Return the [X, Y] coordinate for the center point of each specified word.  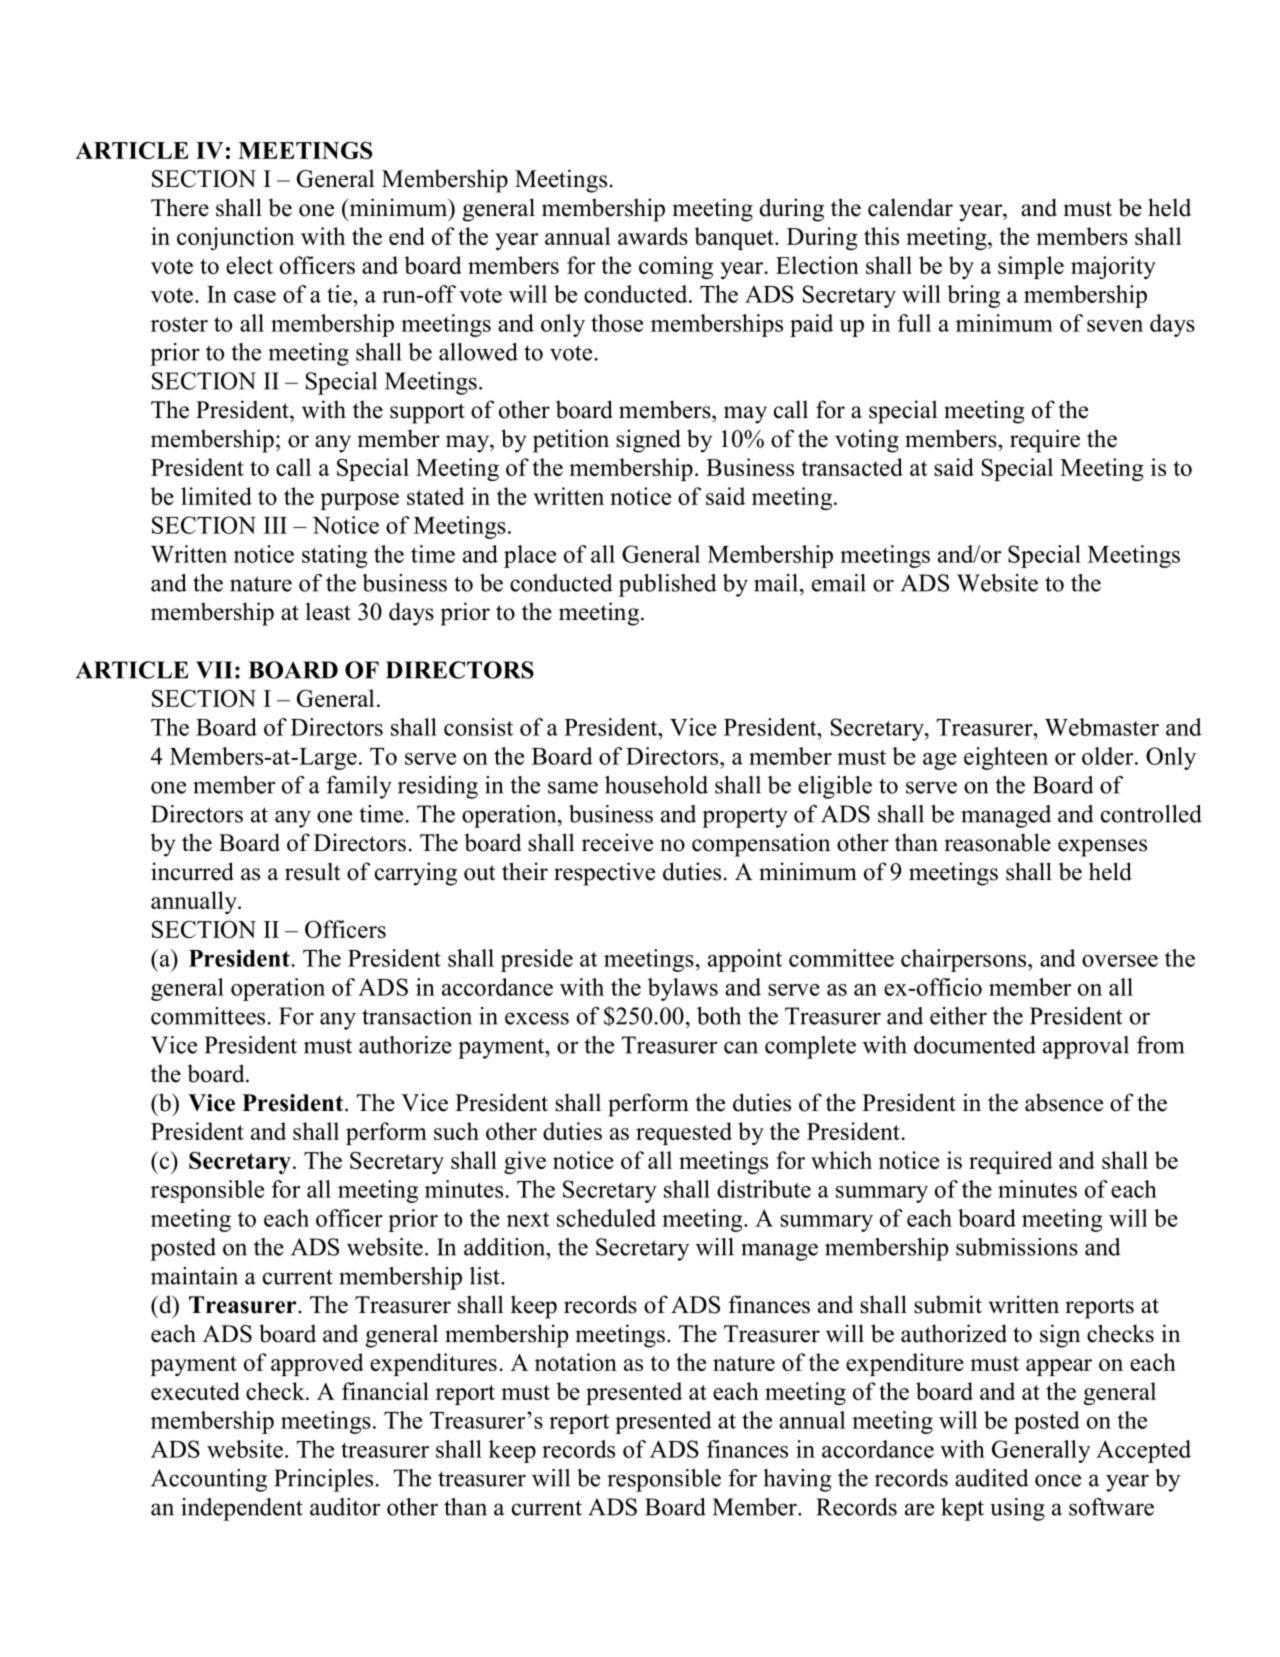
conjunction [235, 238]
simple [1031, 267]
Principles [323, 1480]
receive [617, 842]
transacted [852, 467]
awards [653, 236]
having [797, 1480]
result [312, 871]
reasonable [997, 842]
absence [1064, 1102]
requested [684, 1133]
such [456, 1131]
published [667, 585]
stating [335, 556]
